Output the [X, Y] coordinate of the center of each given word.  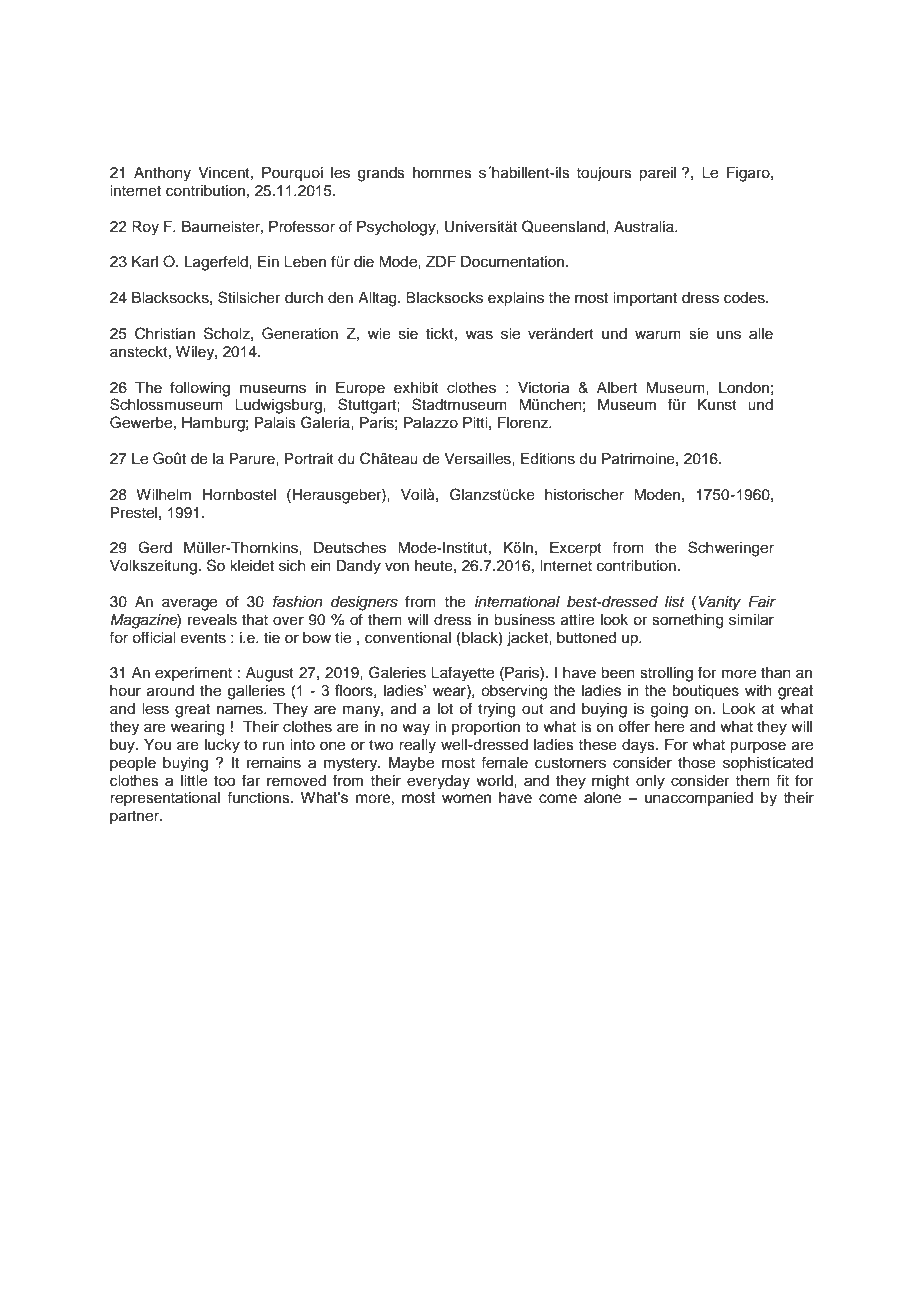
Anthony [162, 174]
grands [381, 174]
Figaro [749, 174]
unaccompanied [699, 799]
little [194, 781]
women [466, 799]
